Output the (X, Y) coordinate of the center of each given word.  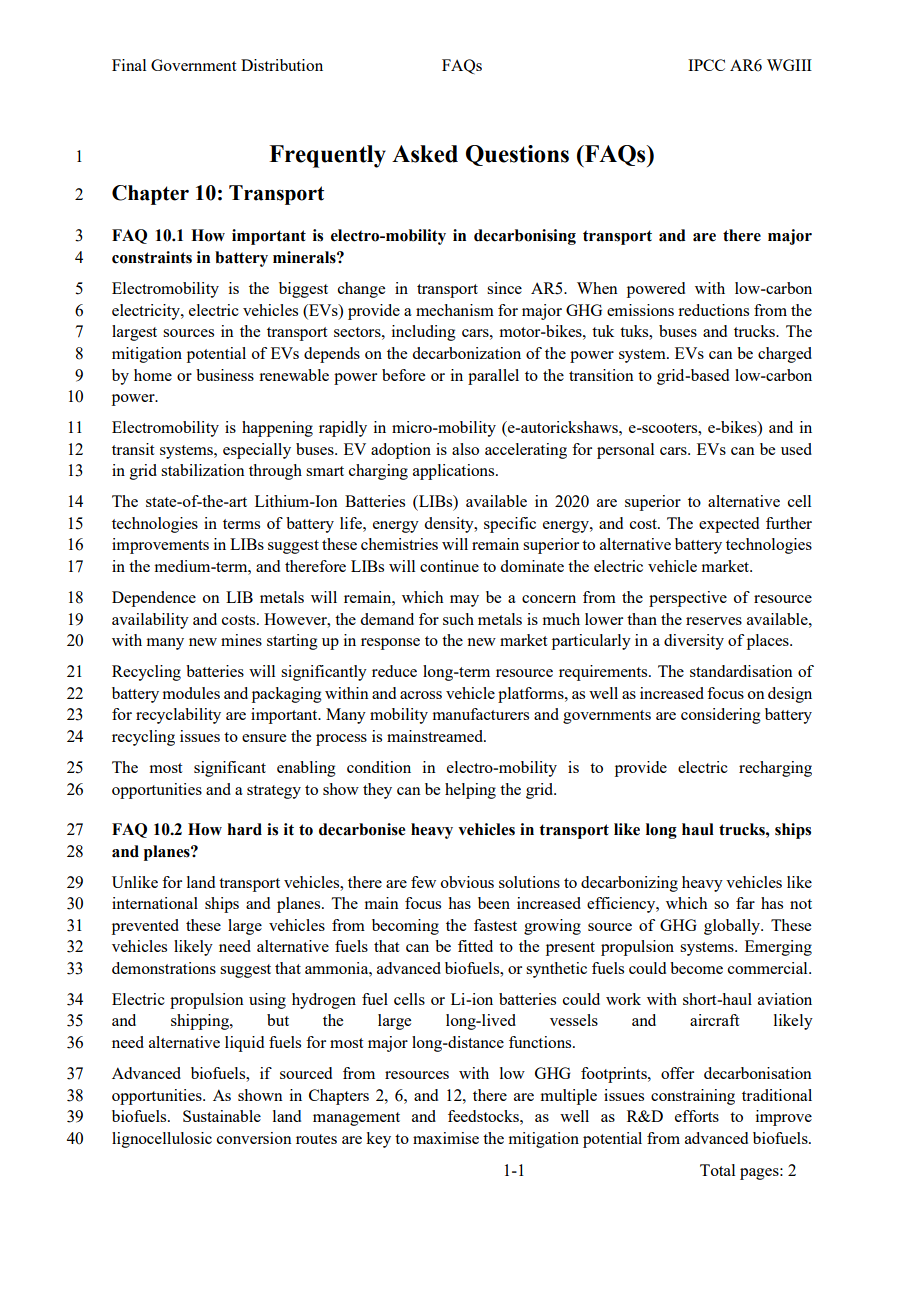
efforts (697, 1116)
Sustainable (222, 1116)
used (796, 449)
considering (721, 716)
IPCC (706, 65)
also (465, 449)
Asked (425, 154)
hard (245, 829)
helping (470, 791)
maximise (446, 1138)
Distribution (282, 65)
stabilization (203, 470)
